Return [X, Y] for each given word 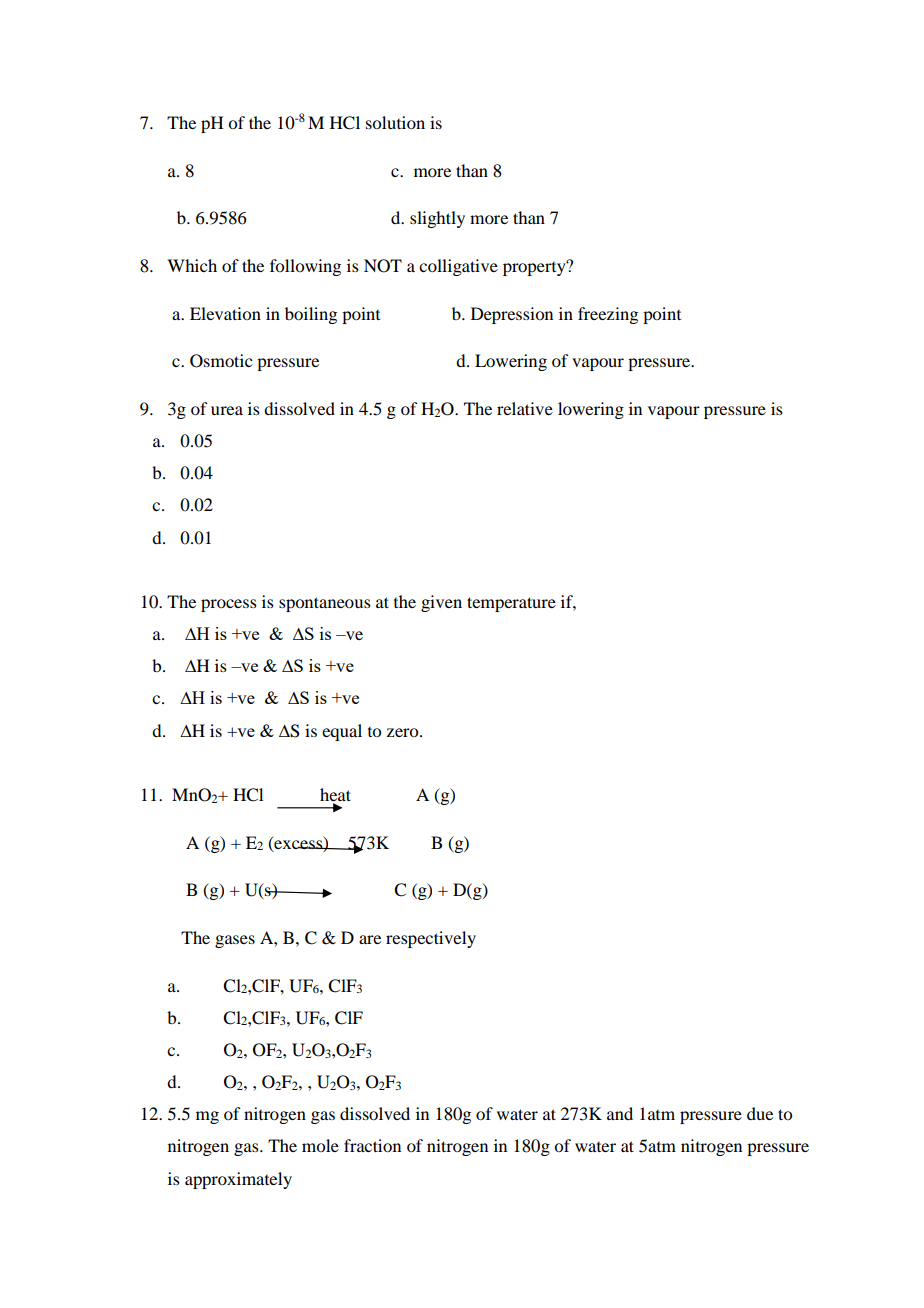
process [229, 605]
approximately [238, 1180]
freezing [608, 315]
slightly [437, 219]
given [441, 603]
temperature [511, 604]
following [305, 267]
